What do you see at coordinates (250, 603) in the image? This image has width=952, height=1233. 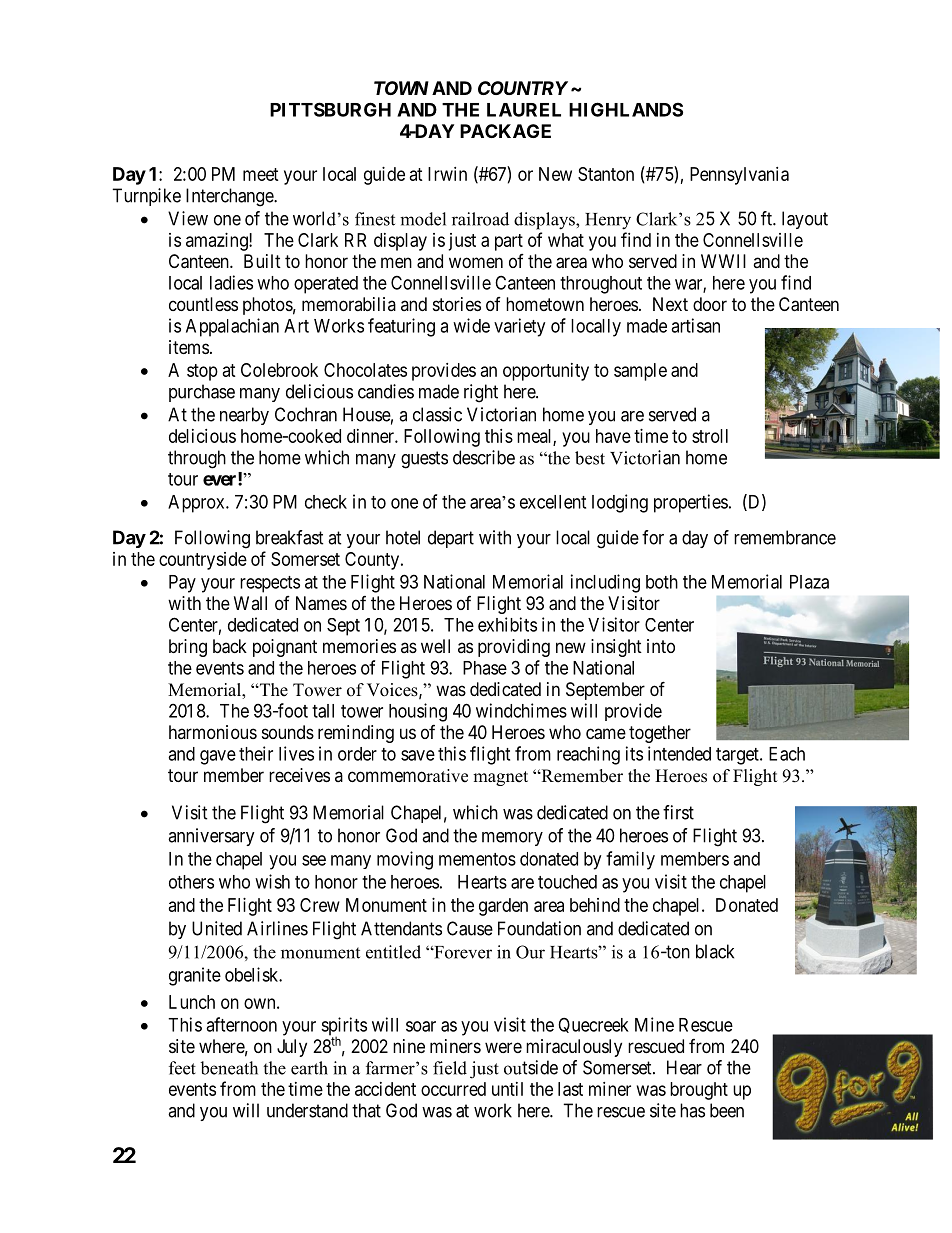 I see `Wall` at bounding box center [250, 603].
